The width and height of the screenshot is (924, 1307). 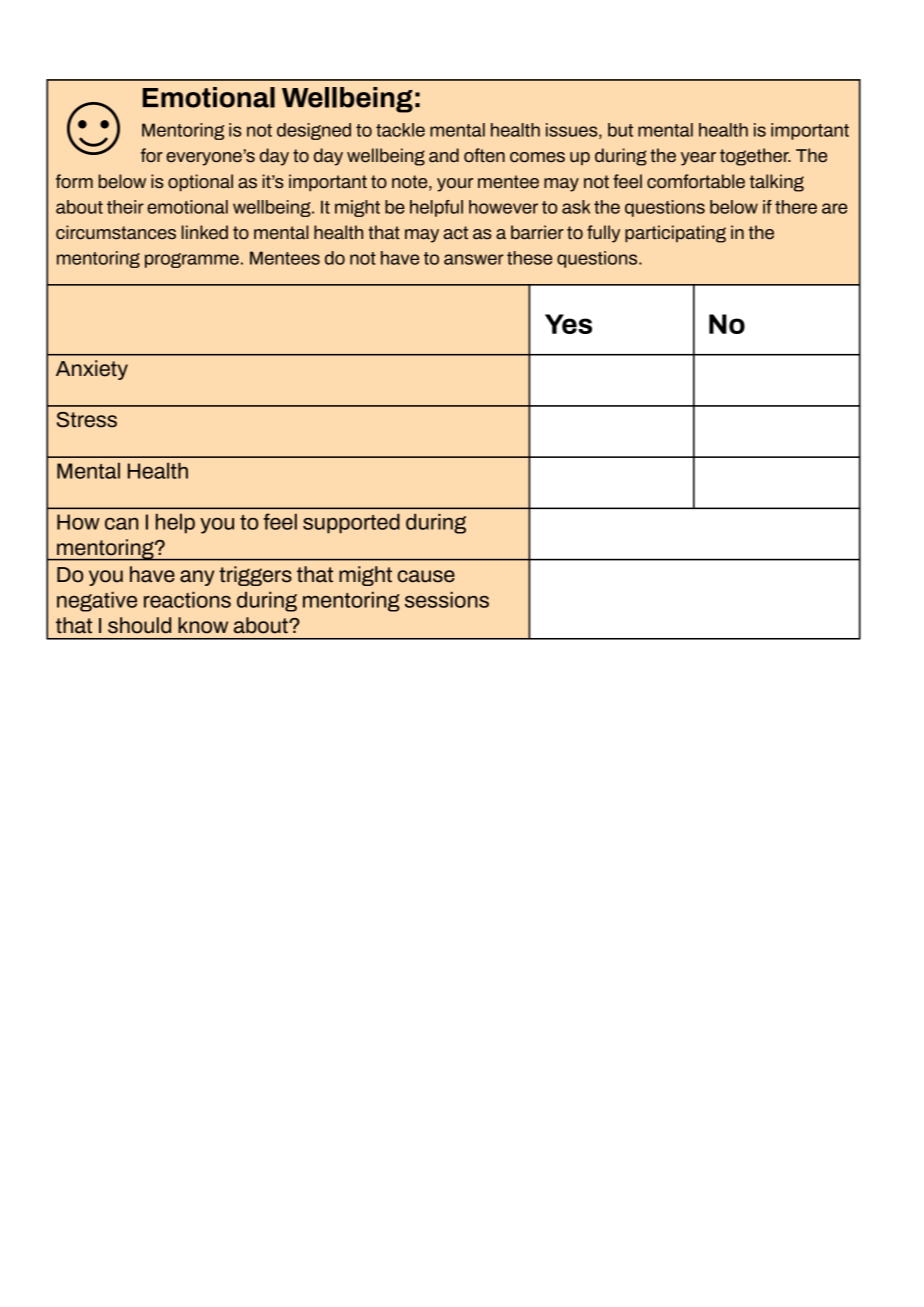 What do you see at coordinates (568, 324) in the screenshot?
I see `Yes` at bounding box center [568, 324].
